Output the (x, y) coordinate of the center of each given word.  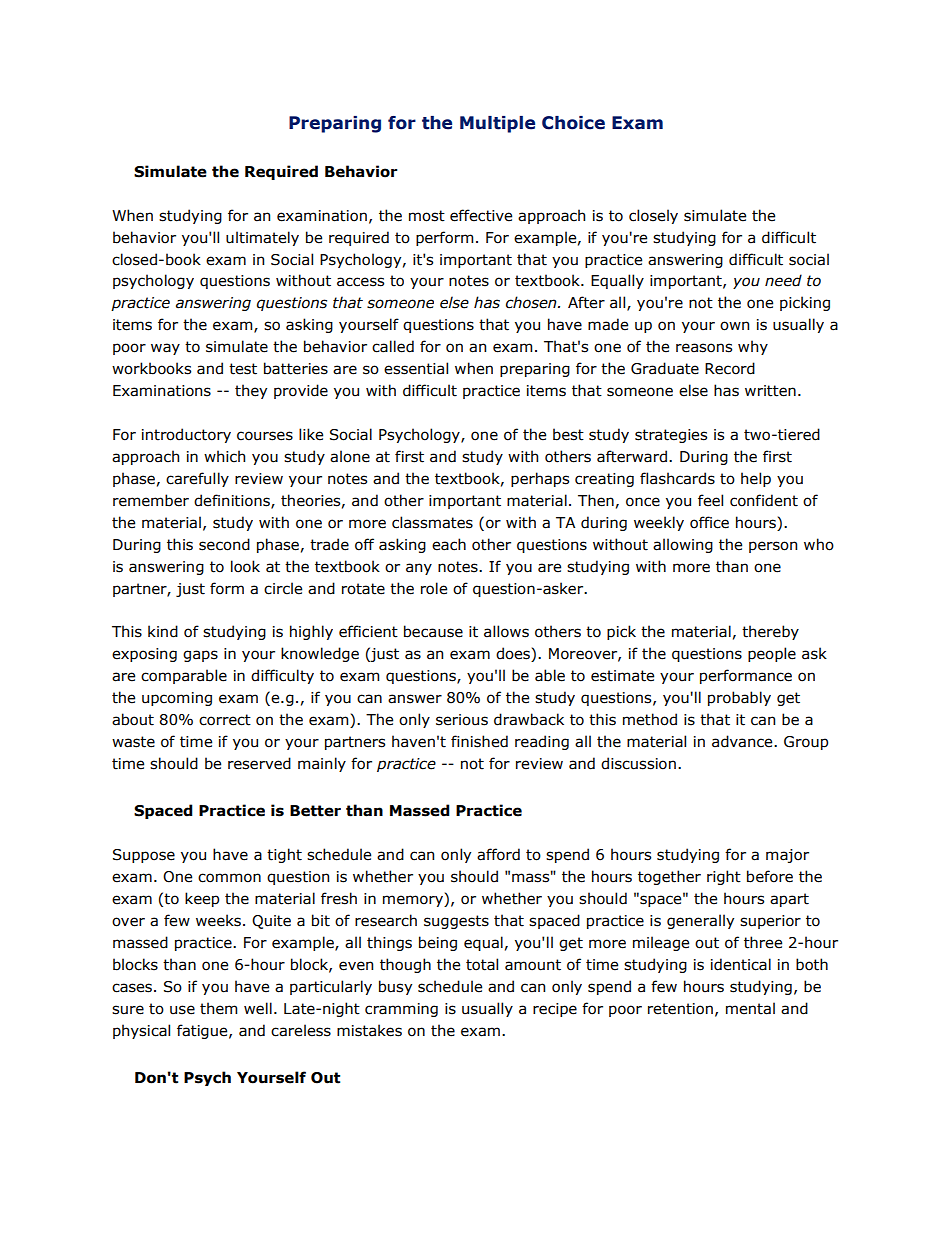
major (787, 856)
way (165, 349)
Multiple (497, 124)
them (218, 1008)
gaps (200, 656)
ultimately (262, 238)
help (756, 479)
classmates (432, 522)
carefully (197, 479)
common (229, 878)
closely (653, 216)
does (514, 654)
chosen (532, 302)
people (772, 654)
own (734, 326)
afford (498, 854)
